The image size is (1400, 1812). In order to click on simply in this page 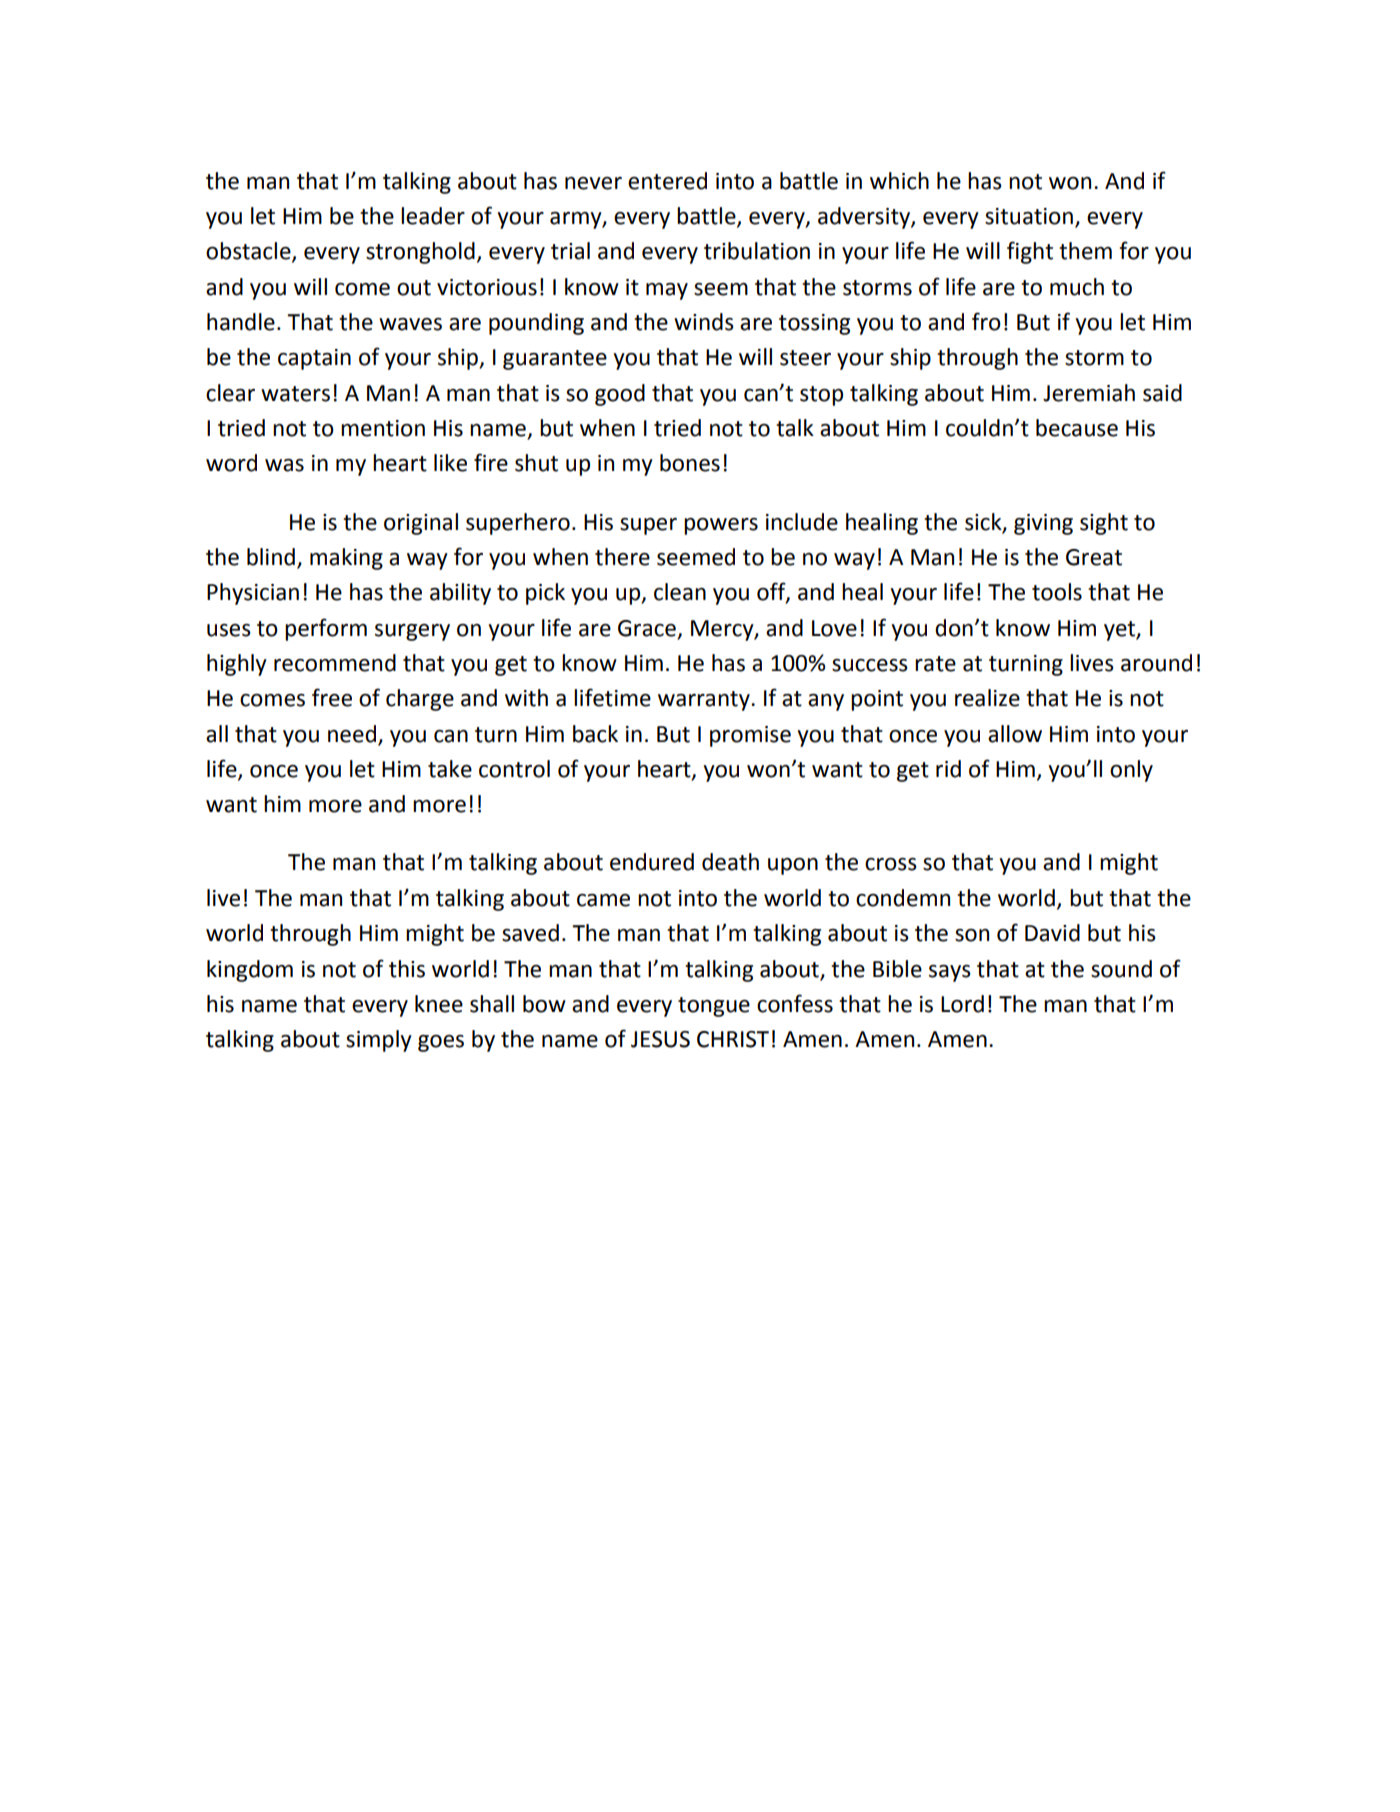, I will do `click(379, 1041)`.
